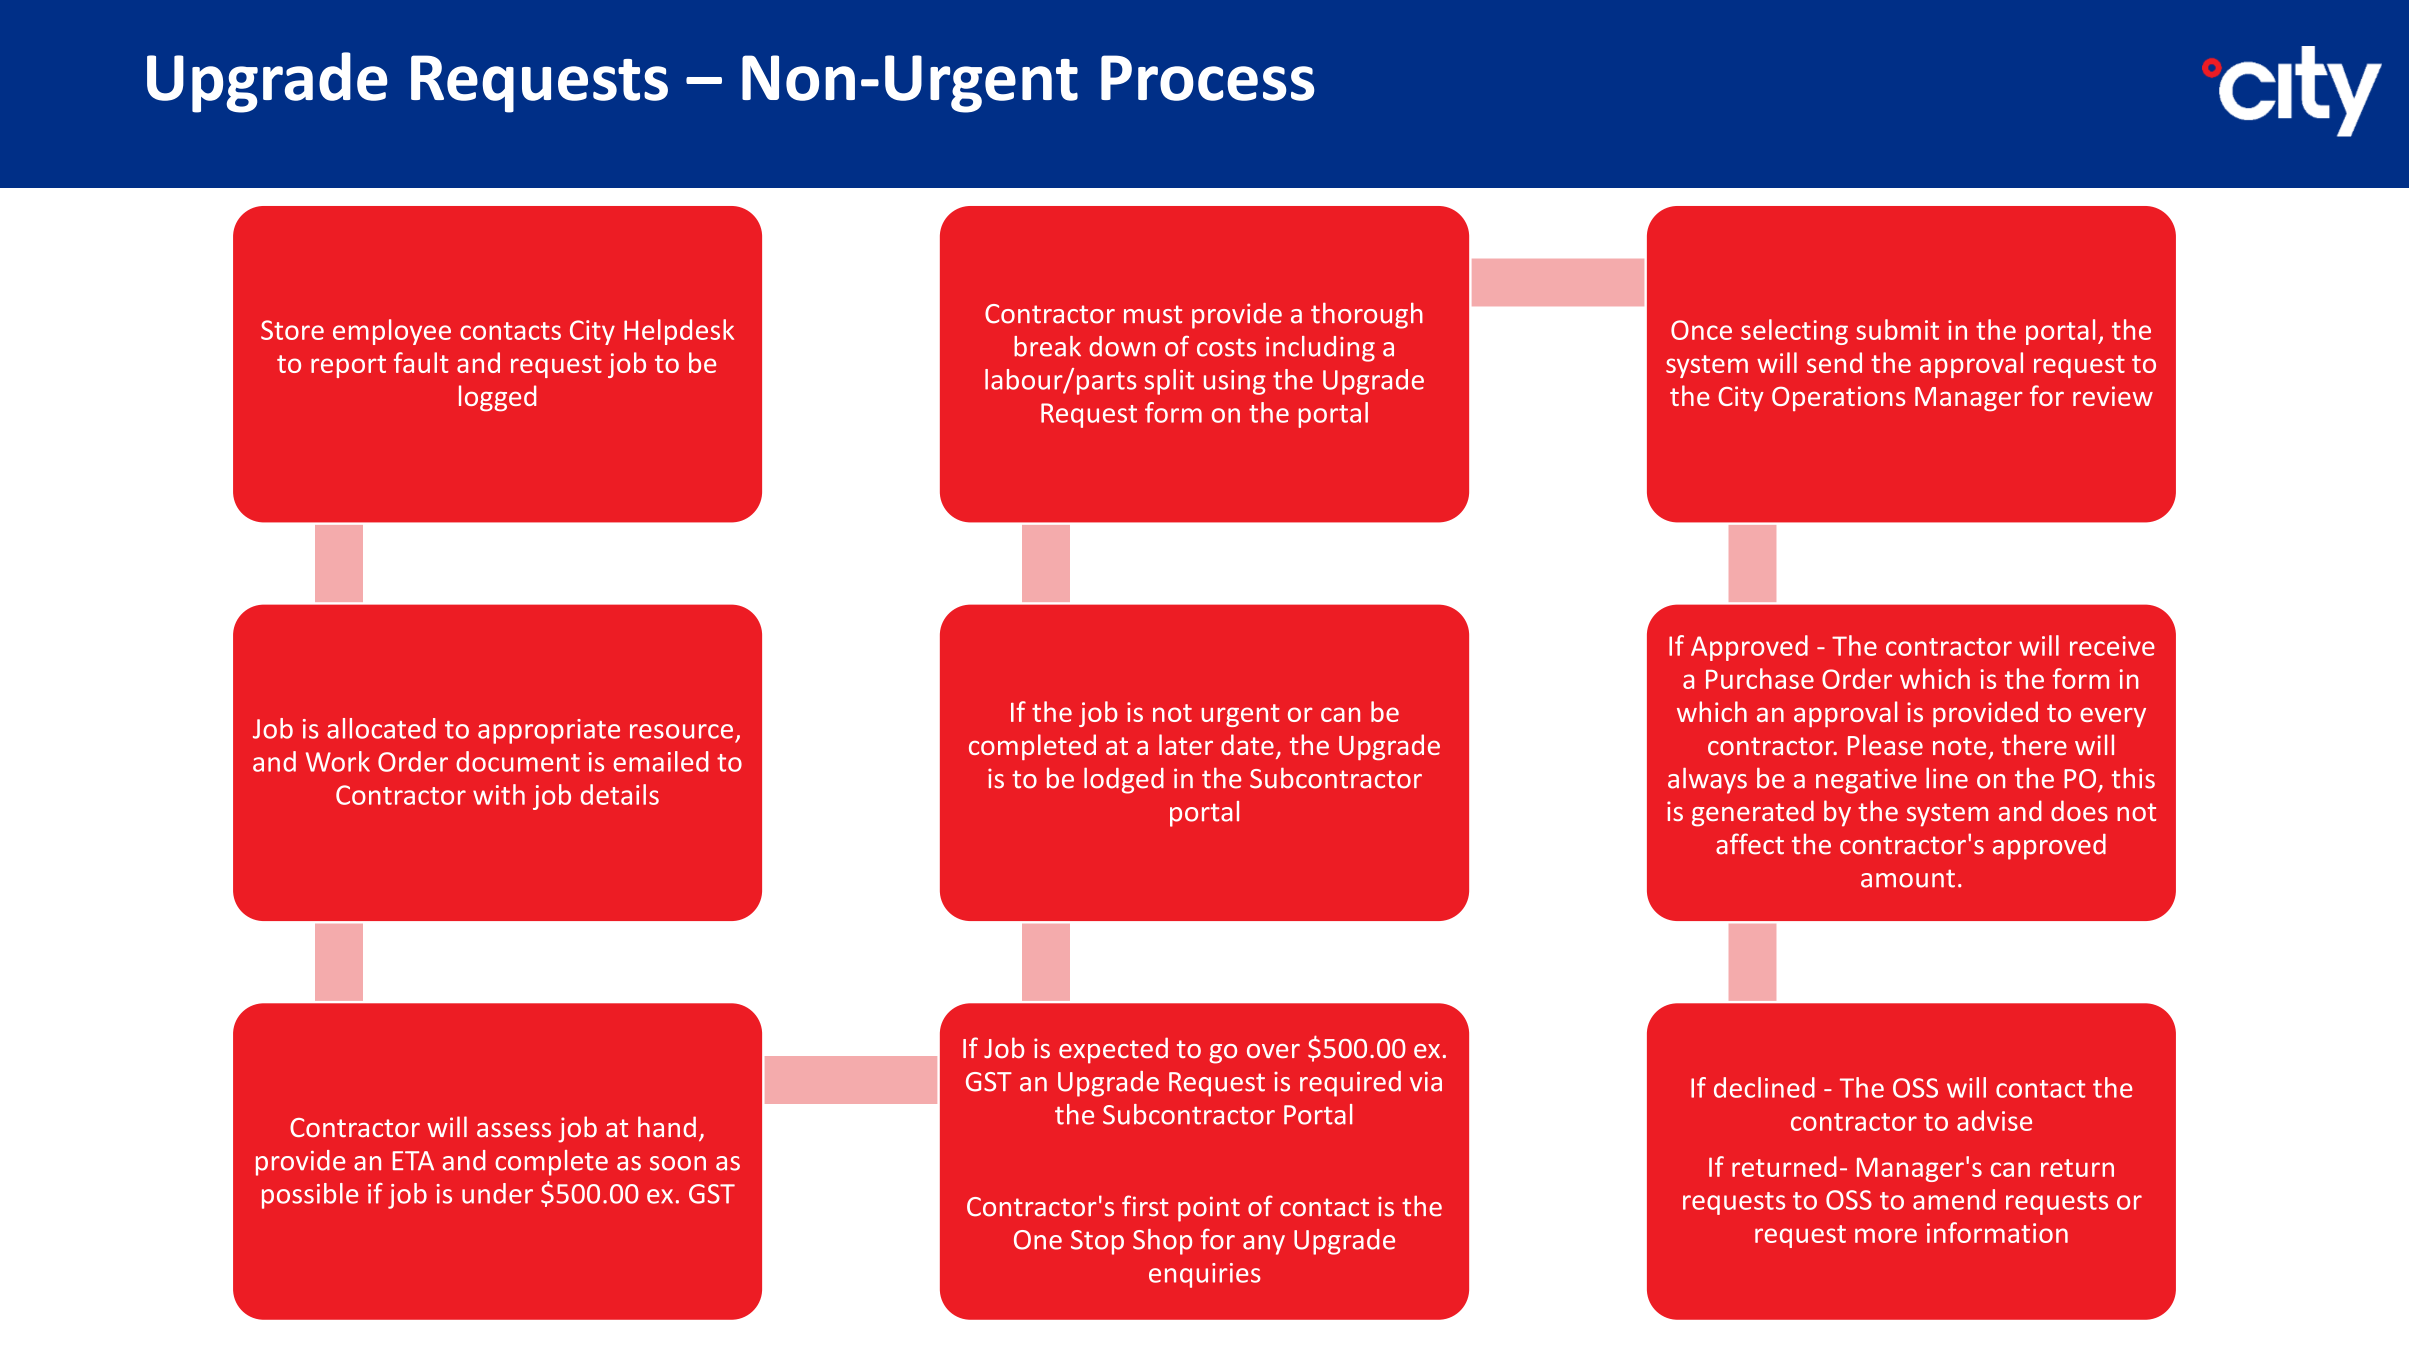 This image has width=2409, height=1355. Describe the element at coordinates (499, 794) in the image. I see `with` at that location.
